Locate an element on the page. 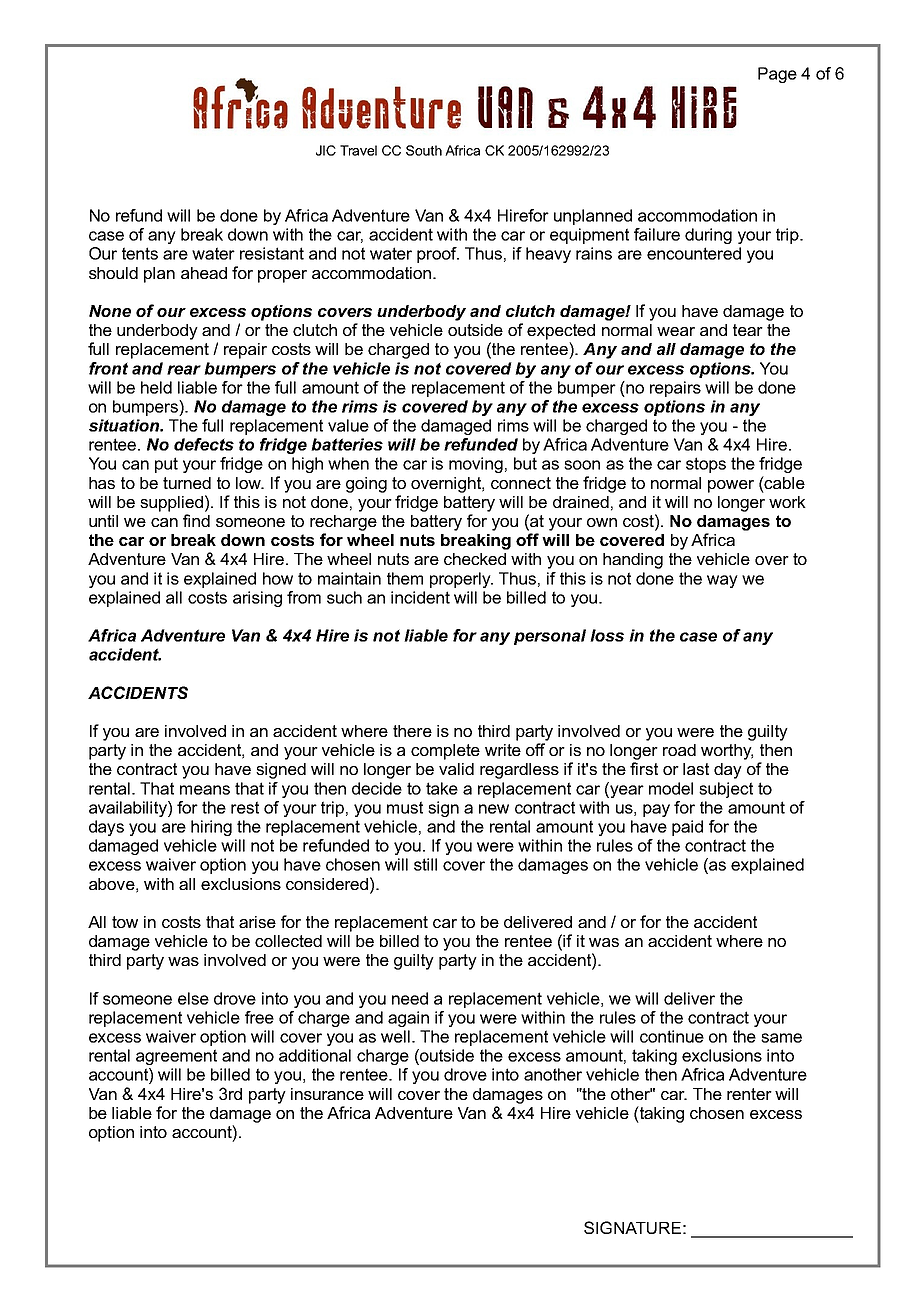 The height and width of the image is (1308, 924). complete is located at coordinates (445, 752).
